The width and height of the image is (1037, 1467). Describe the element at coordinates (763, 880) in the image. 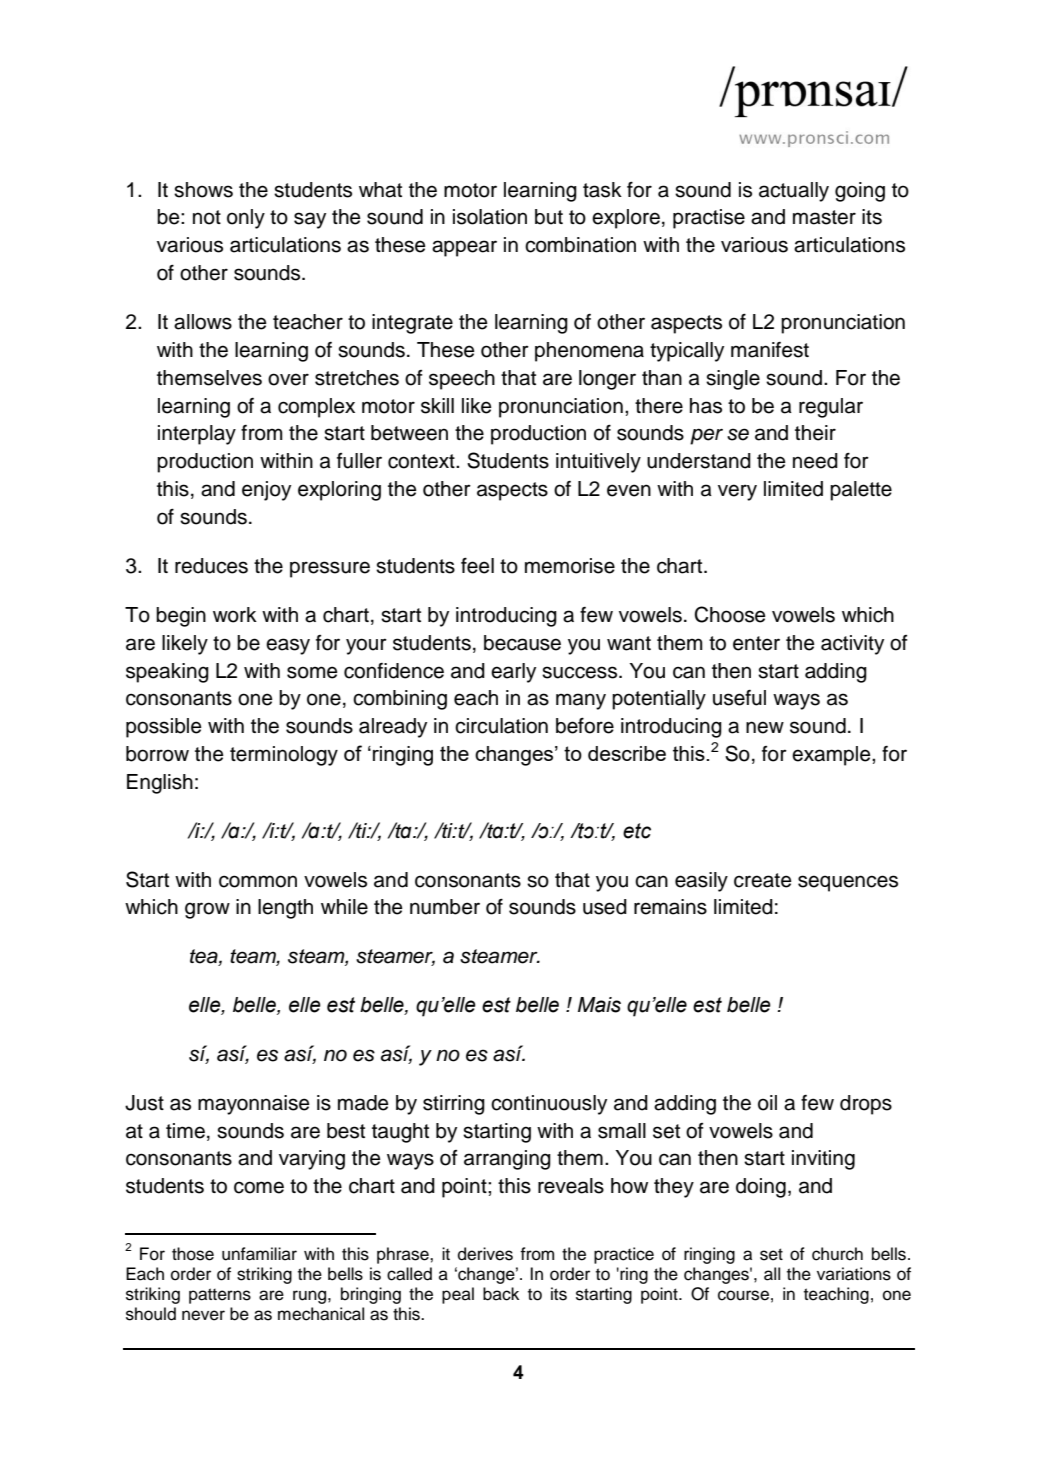

I see `create` at that location.
